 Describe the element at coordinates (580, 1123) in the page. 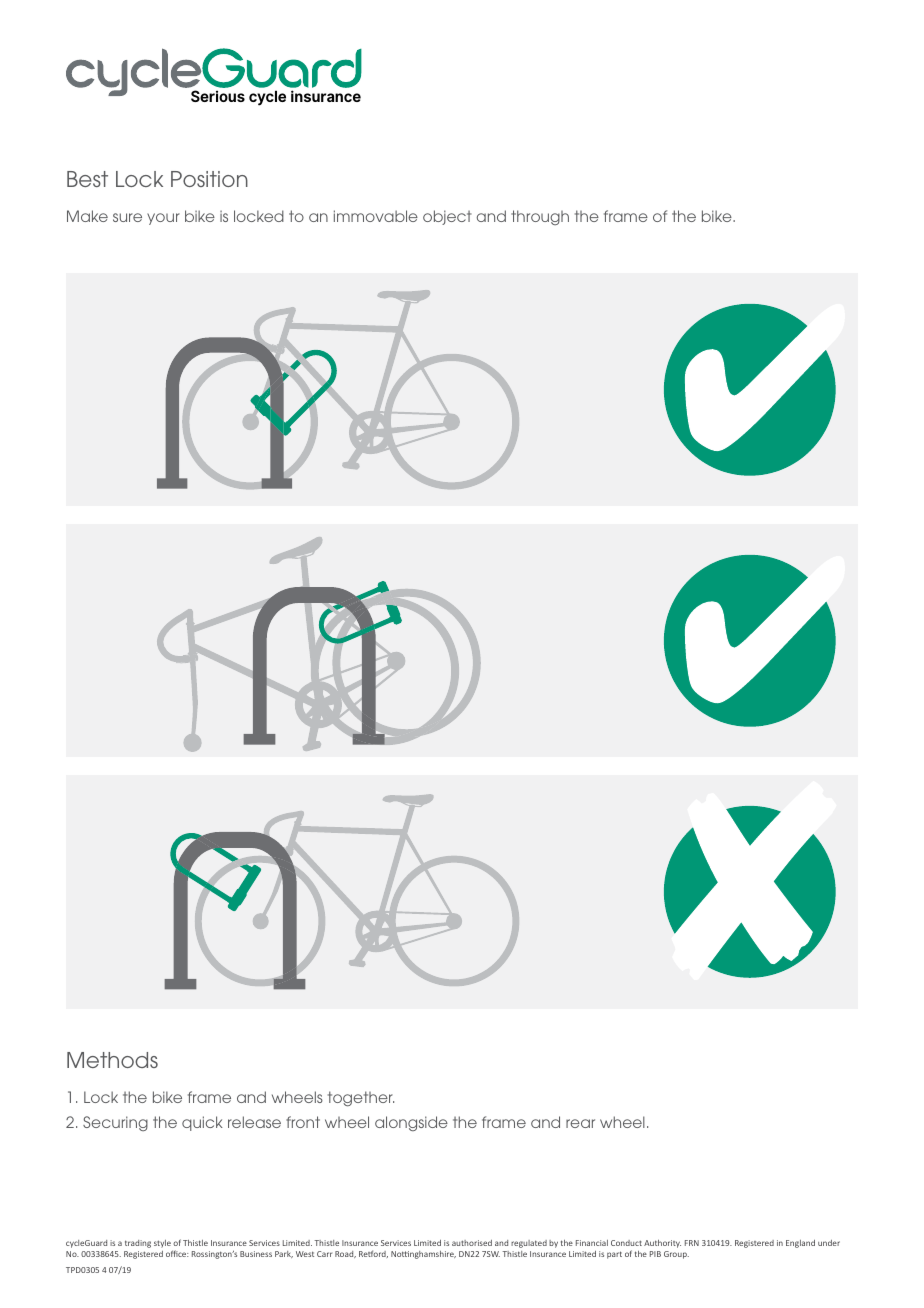

I see `rear` at that location.
